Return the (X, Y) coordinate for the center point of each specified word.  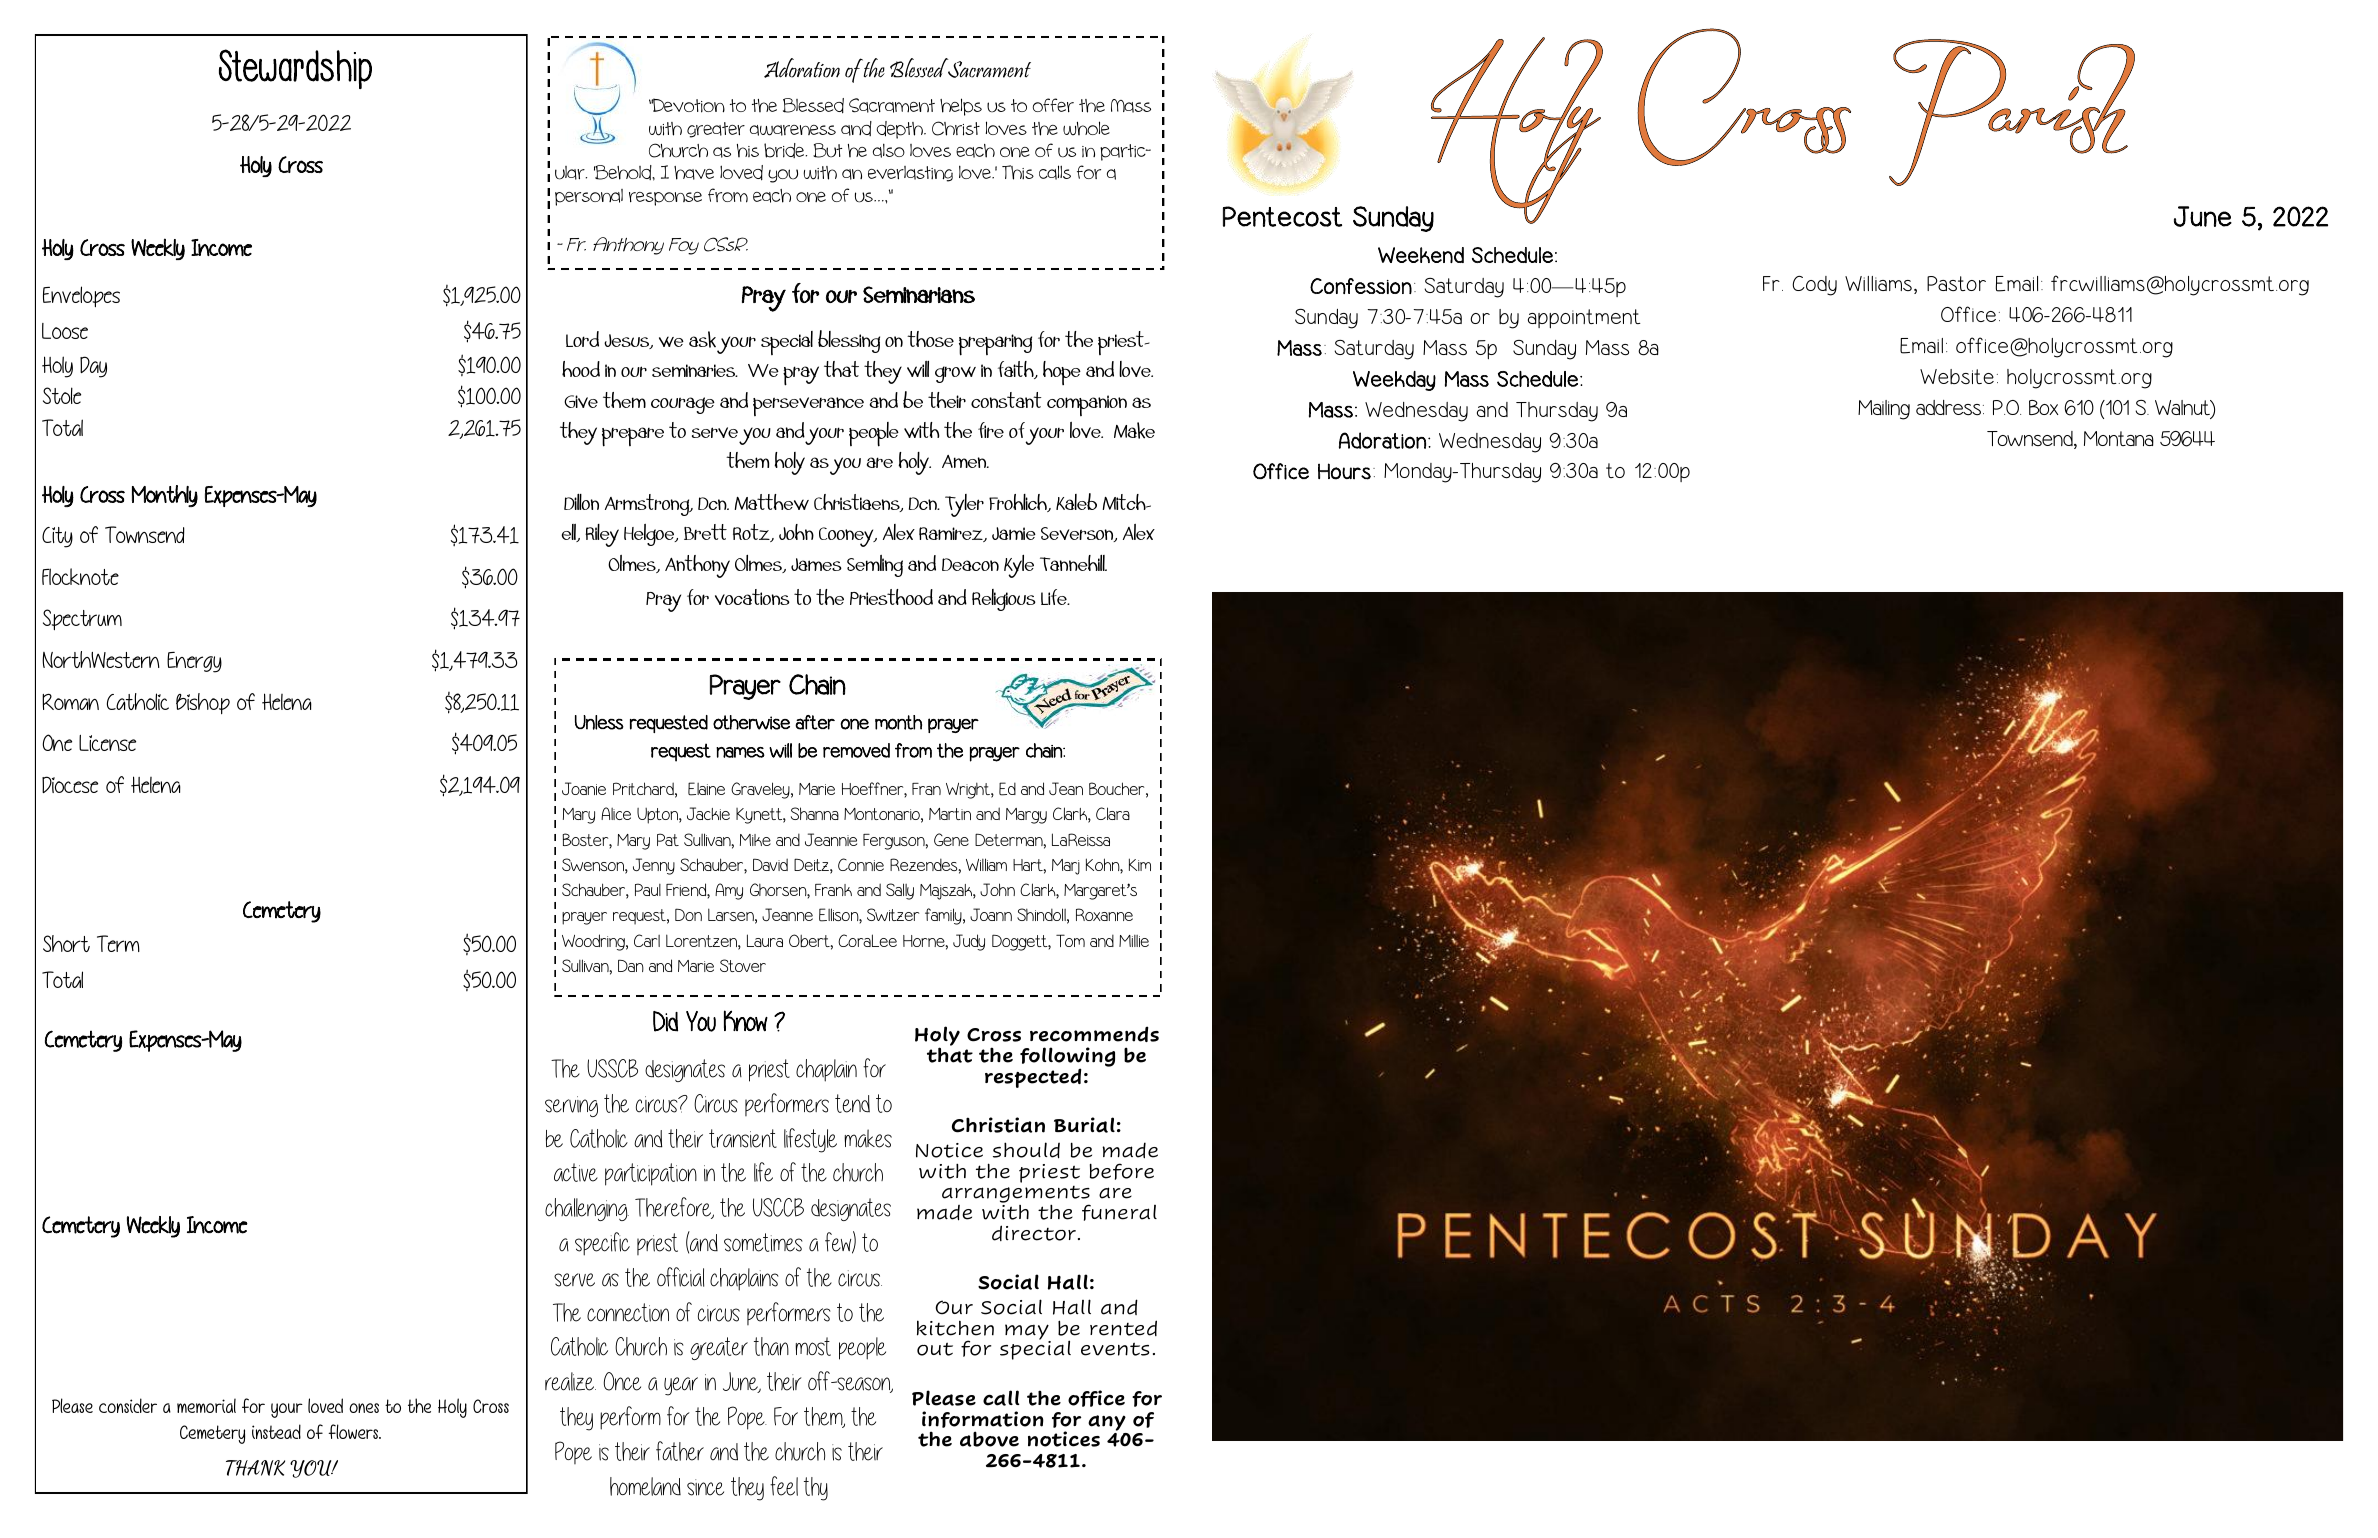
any (1107, 1423)
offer (1053, 105)
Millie (1134, 941)
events (1115, 1349)
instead (276, 1431)
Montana (2119, 438)
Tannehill (1073, 563)
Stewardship (295, 69)
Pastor (1956, 283)
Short (66, 943)
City (57, 537)
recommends (1094, 1034)
